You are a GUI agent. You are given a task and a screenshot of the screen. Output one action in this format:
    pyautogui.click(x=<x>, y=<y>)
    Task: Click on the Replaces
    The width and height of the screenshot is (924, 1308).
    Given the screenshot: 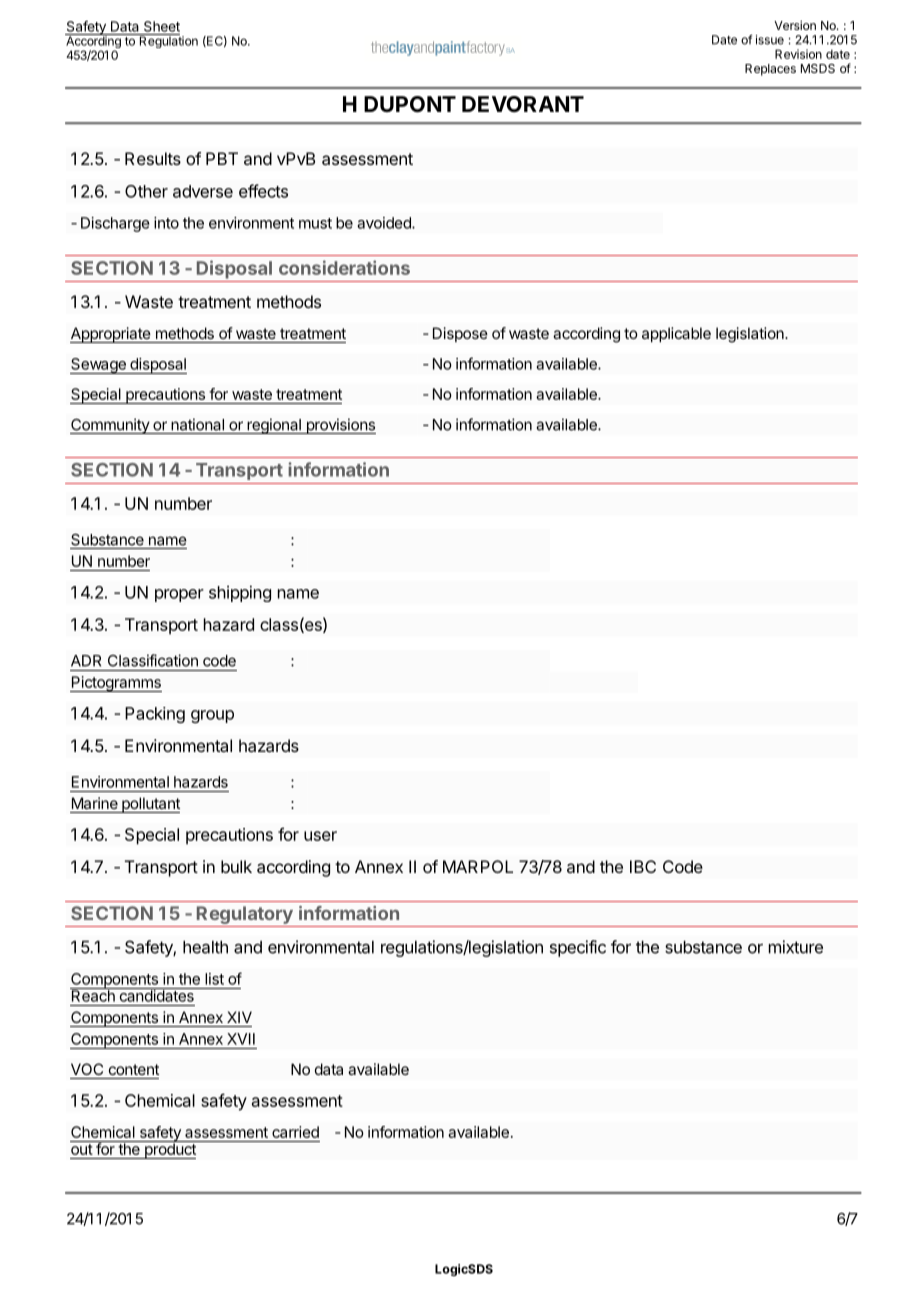 What is the action you would take?
    pyautogui.click(x=770, y=70)
